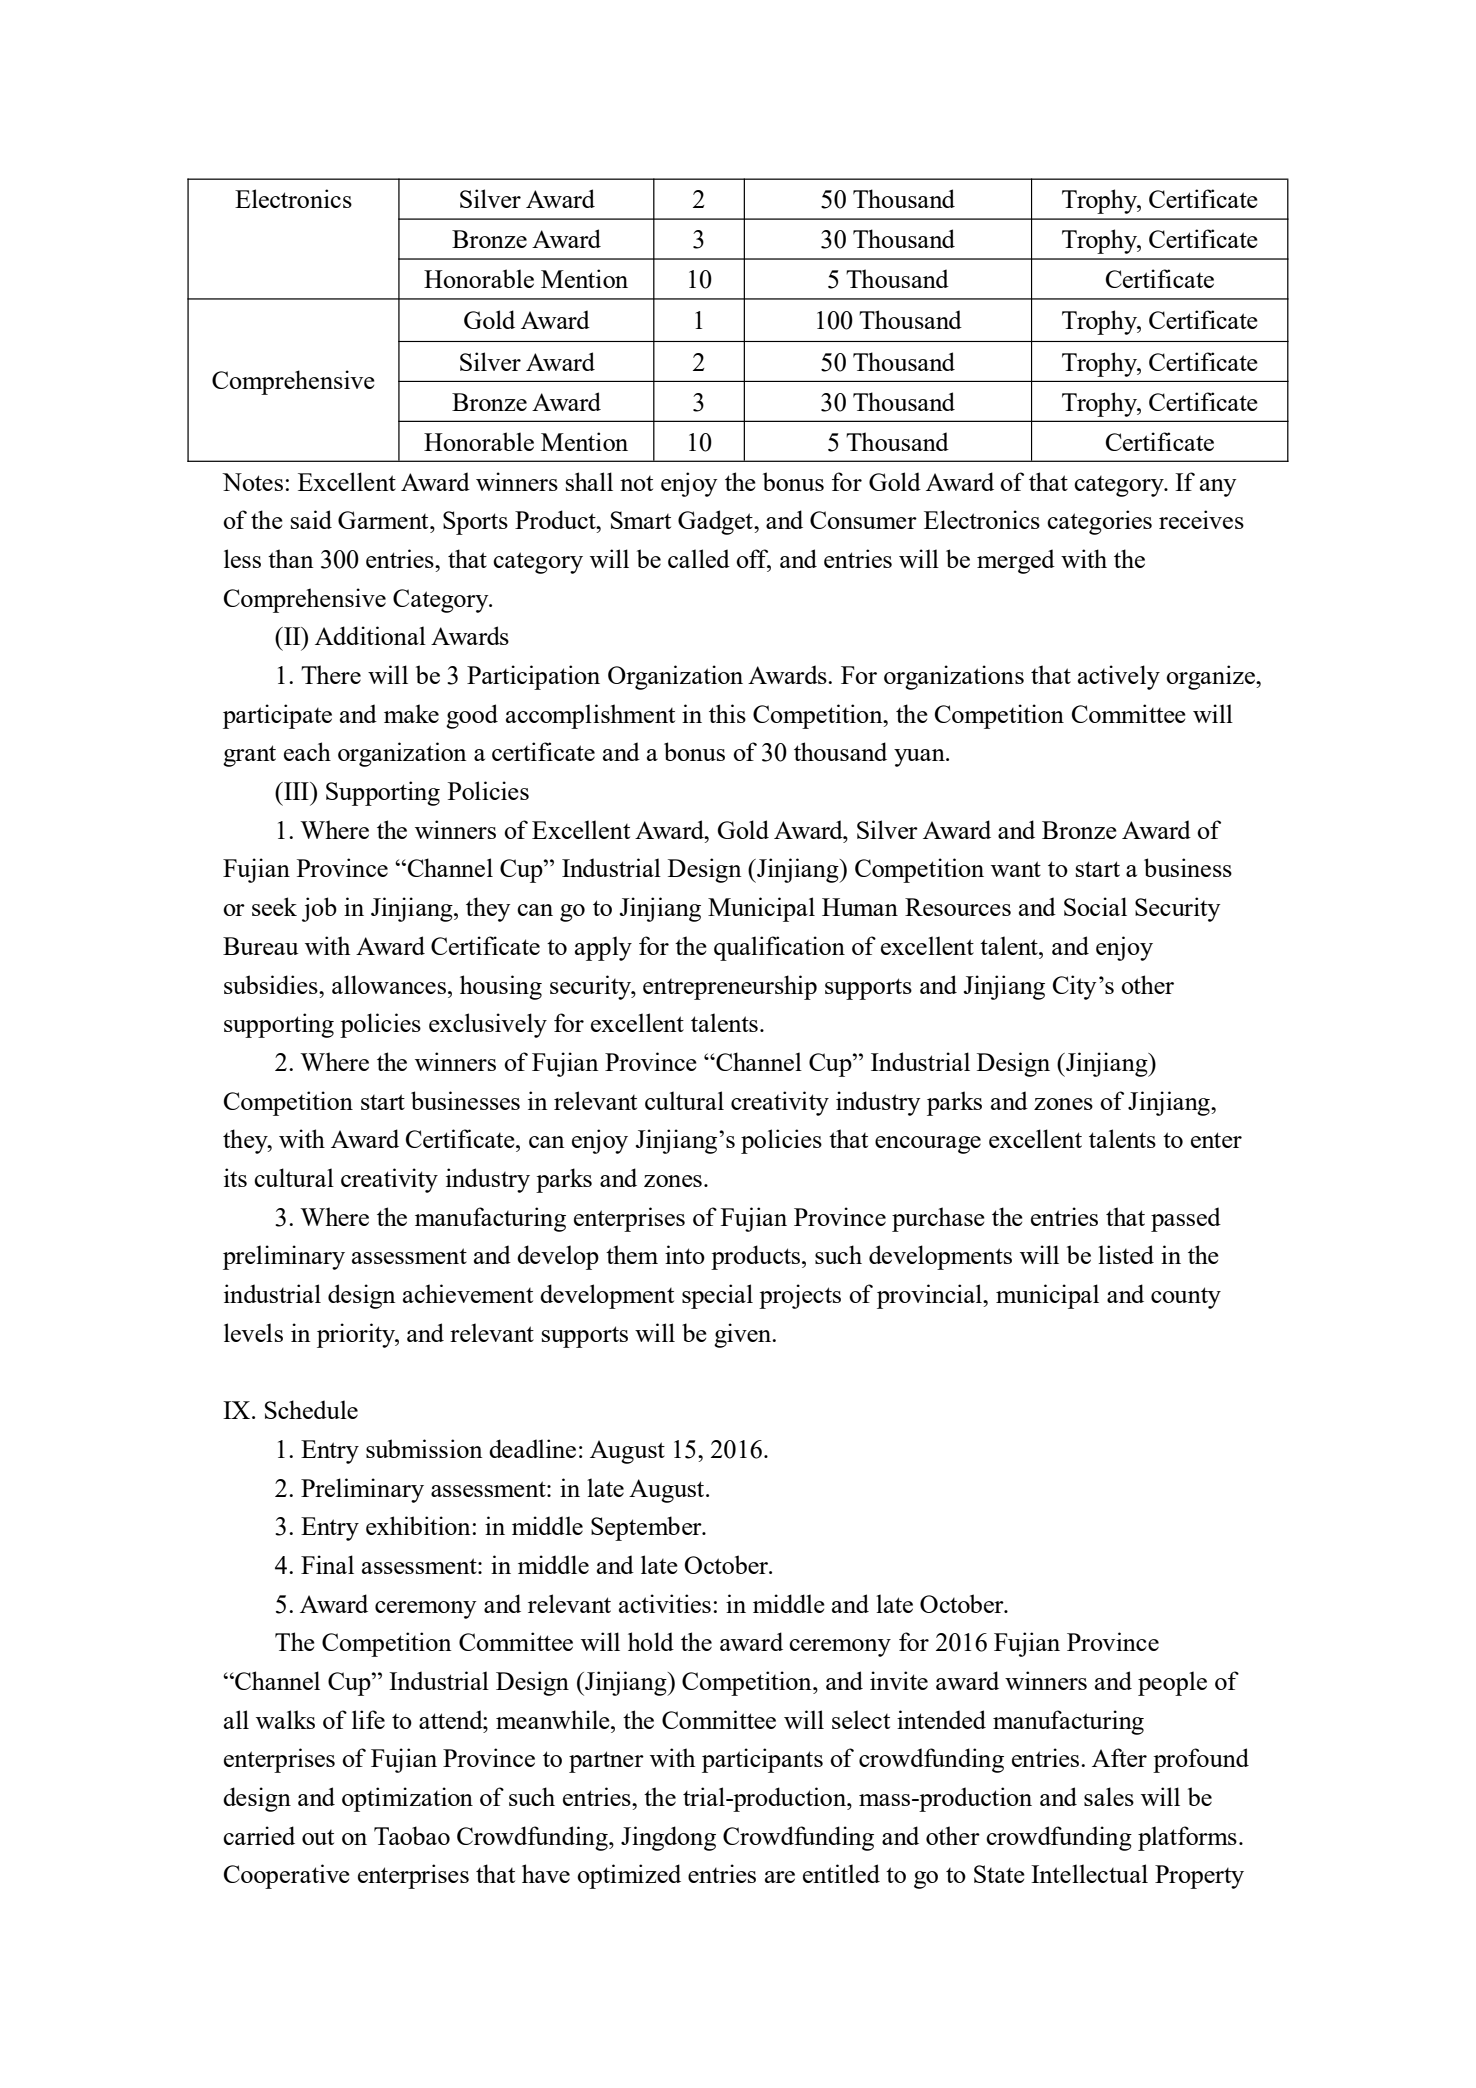  Describe the element at coordinates (235, 1177) in the screenshot. I see `its` at that location.
